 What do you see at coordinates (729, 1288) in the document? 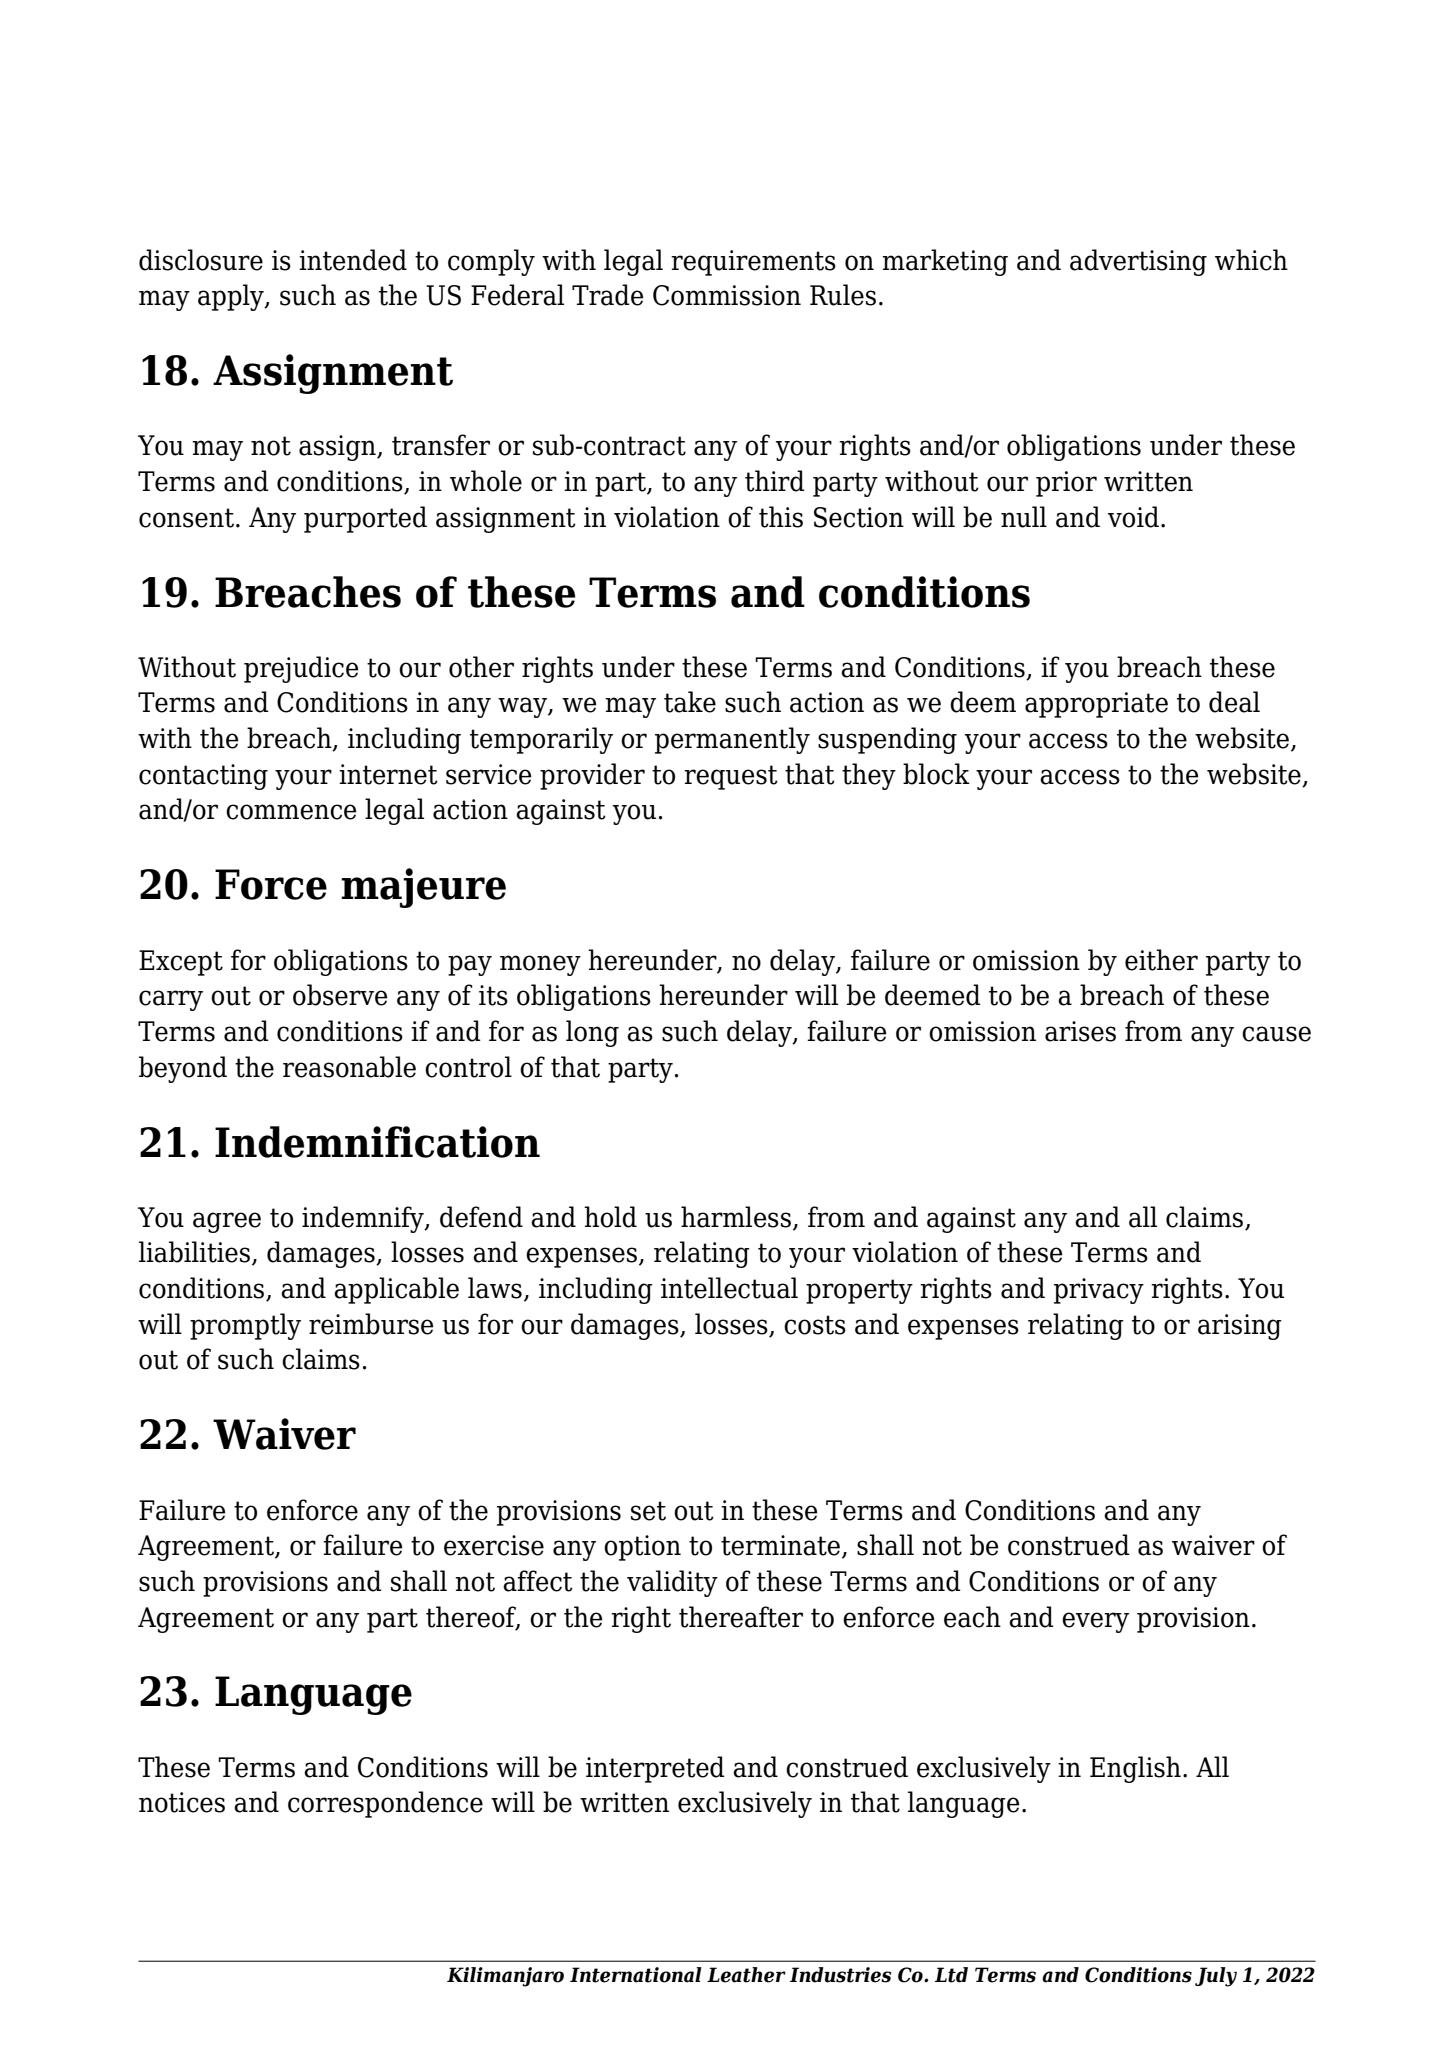
I see `intellectual` at bounding box center [729, 1288].
